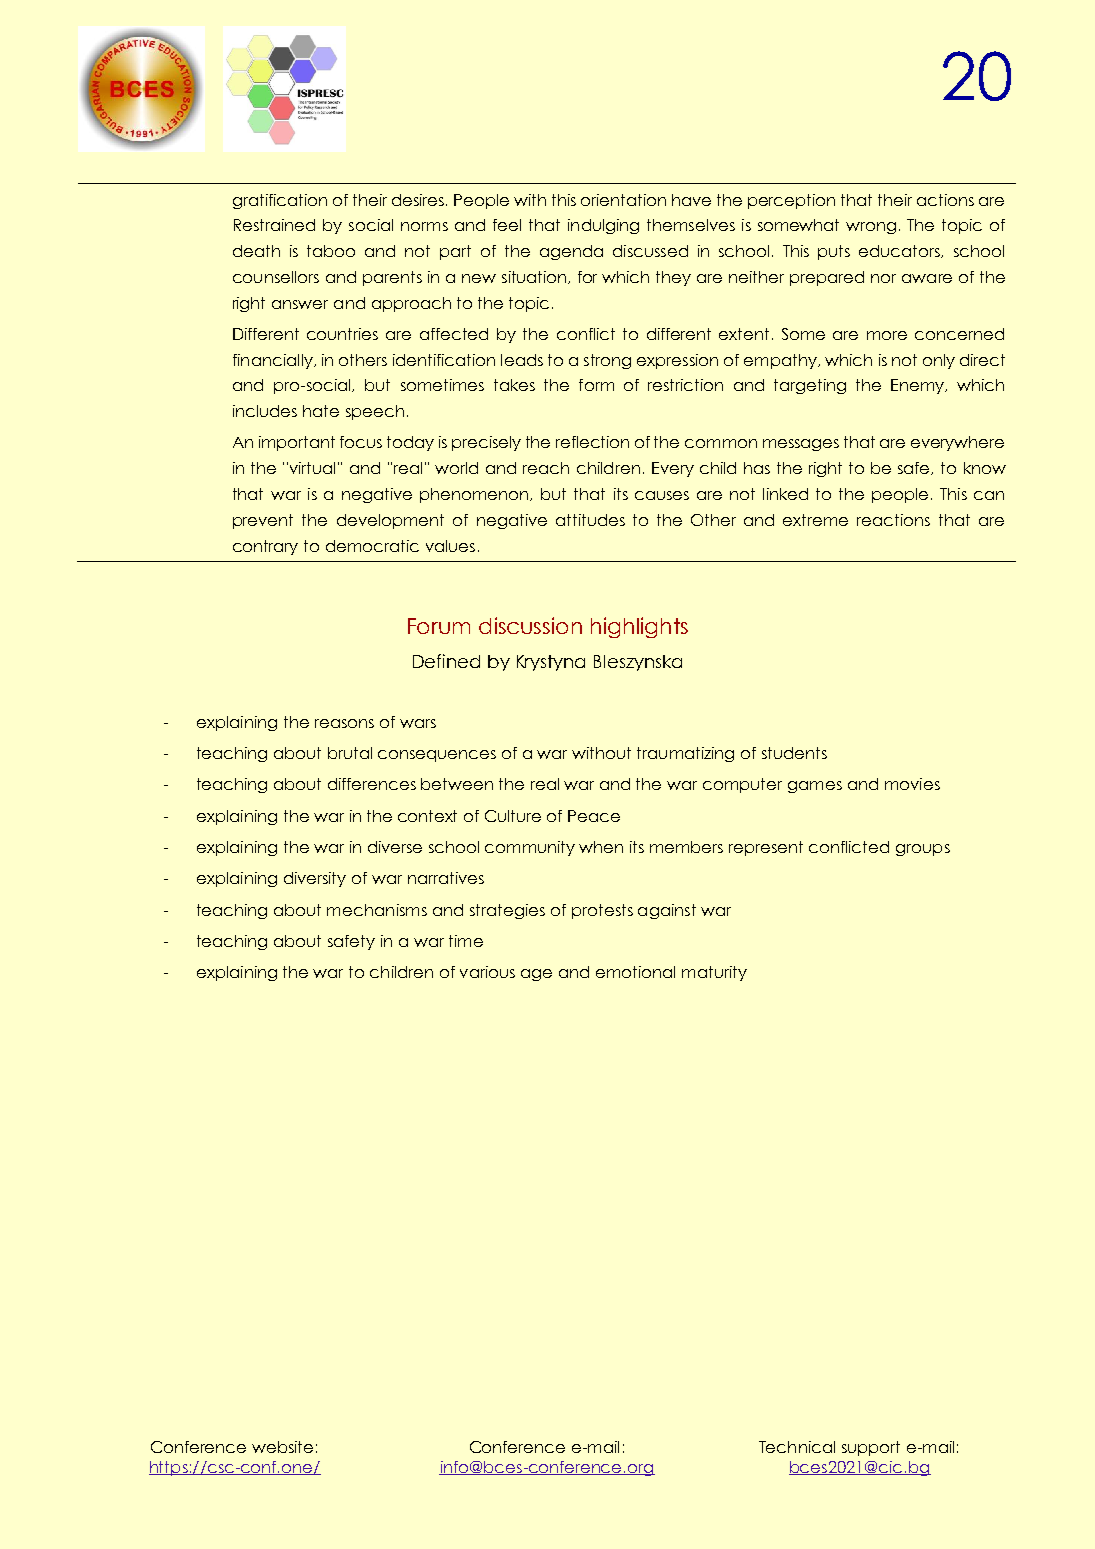 The height and width of the document is (1549, 1095). I want to click on groups, so click(923, 850).
